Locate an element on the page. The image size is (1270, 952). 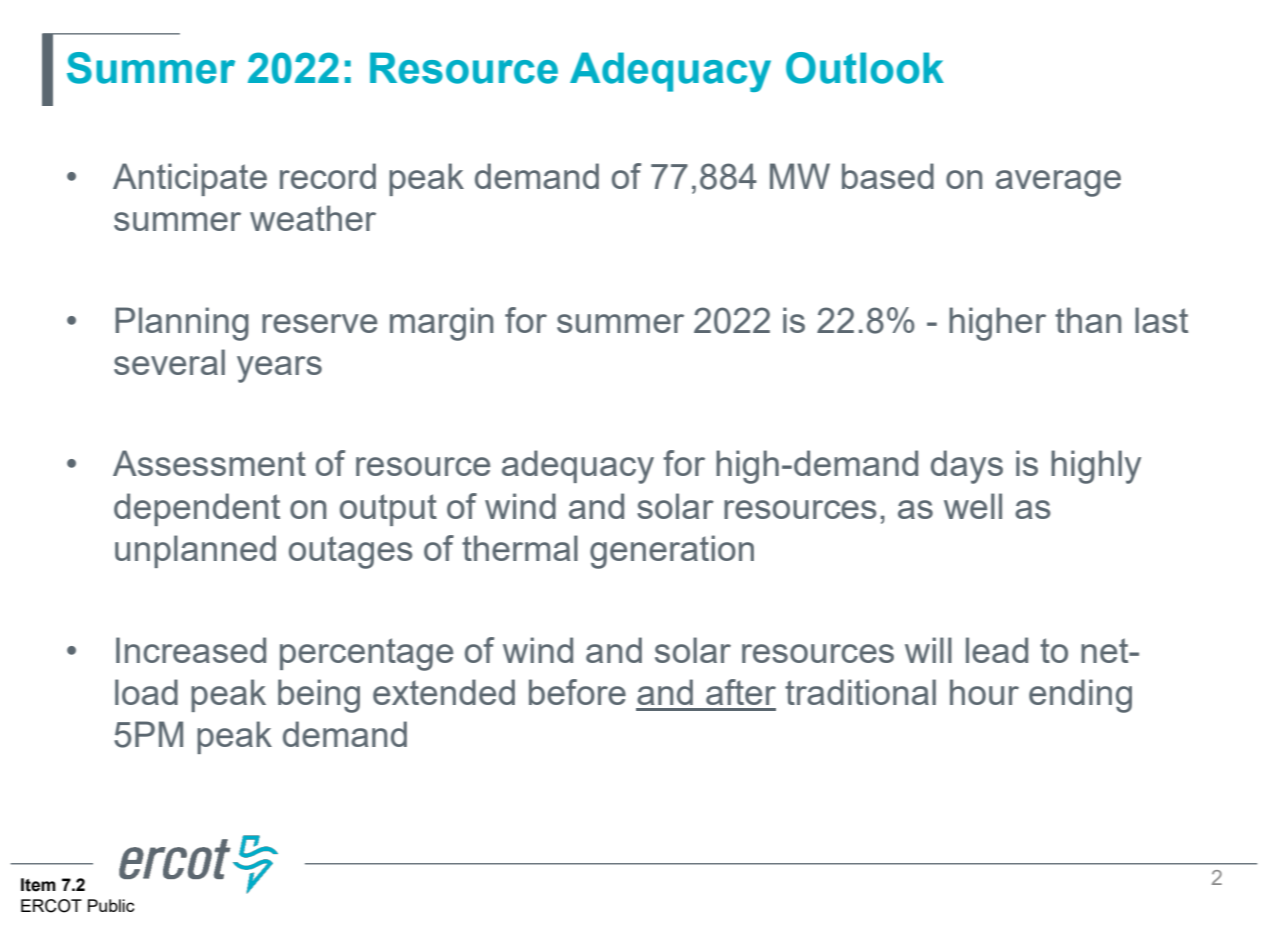
ending is located at coordinates (1080, 696).
